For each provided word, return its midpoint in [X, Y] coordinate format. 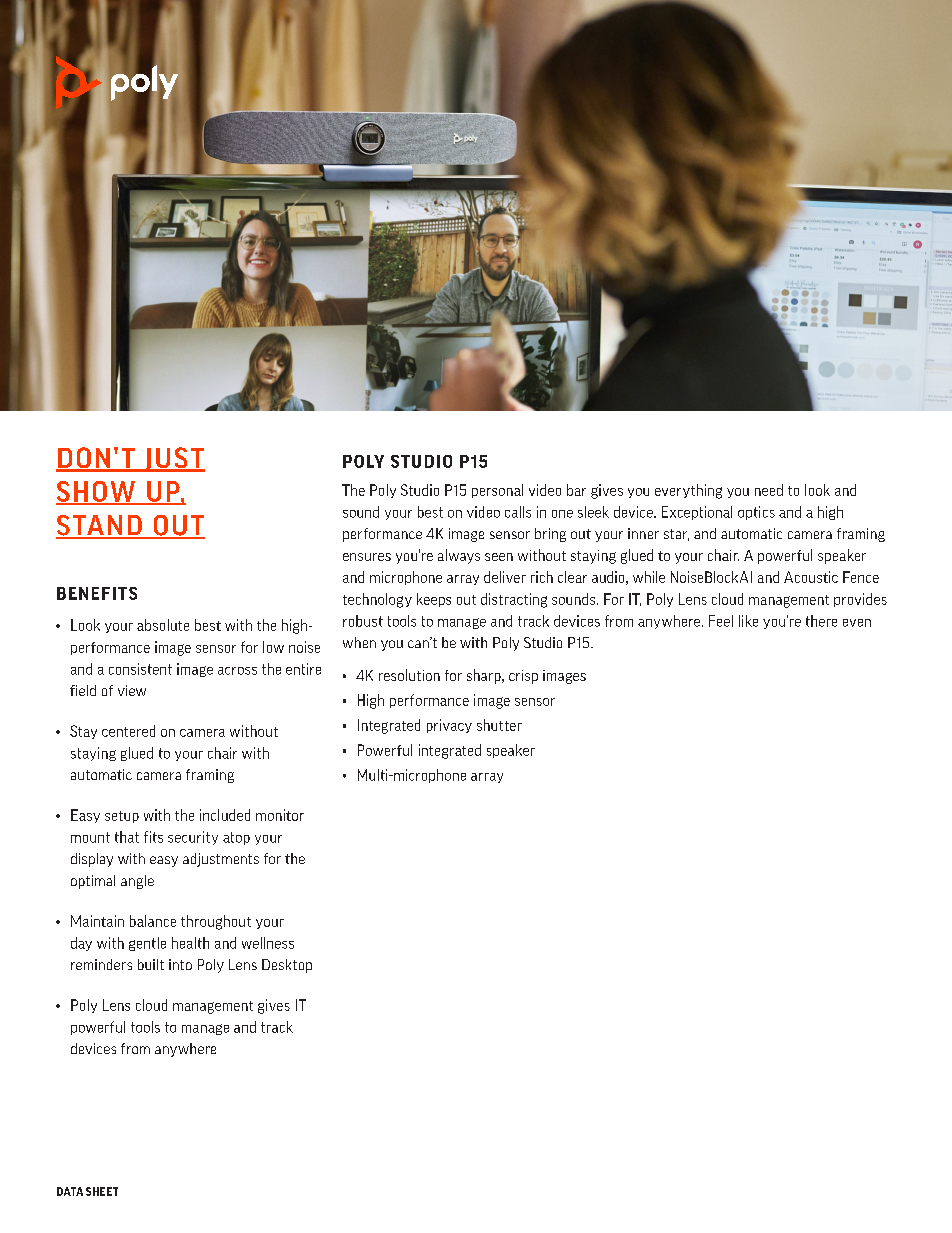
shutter [499, 725]
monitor [280, 815]
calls [518, 512]
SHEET [102, 1191]
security [193, 838]
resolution [409, 675]
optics [756, 513]
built [151, 964]
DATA [70, 1191]
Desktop [287, 966]
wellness [268, 943]
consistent [140, 669]
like [748, 621]
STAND [100, 526]
